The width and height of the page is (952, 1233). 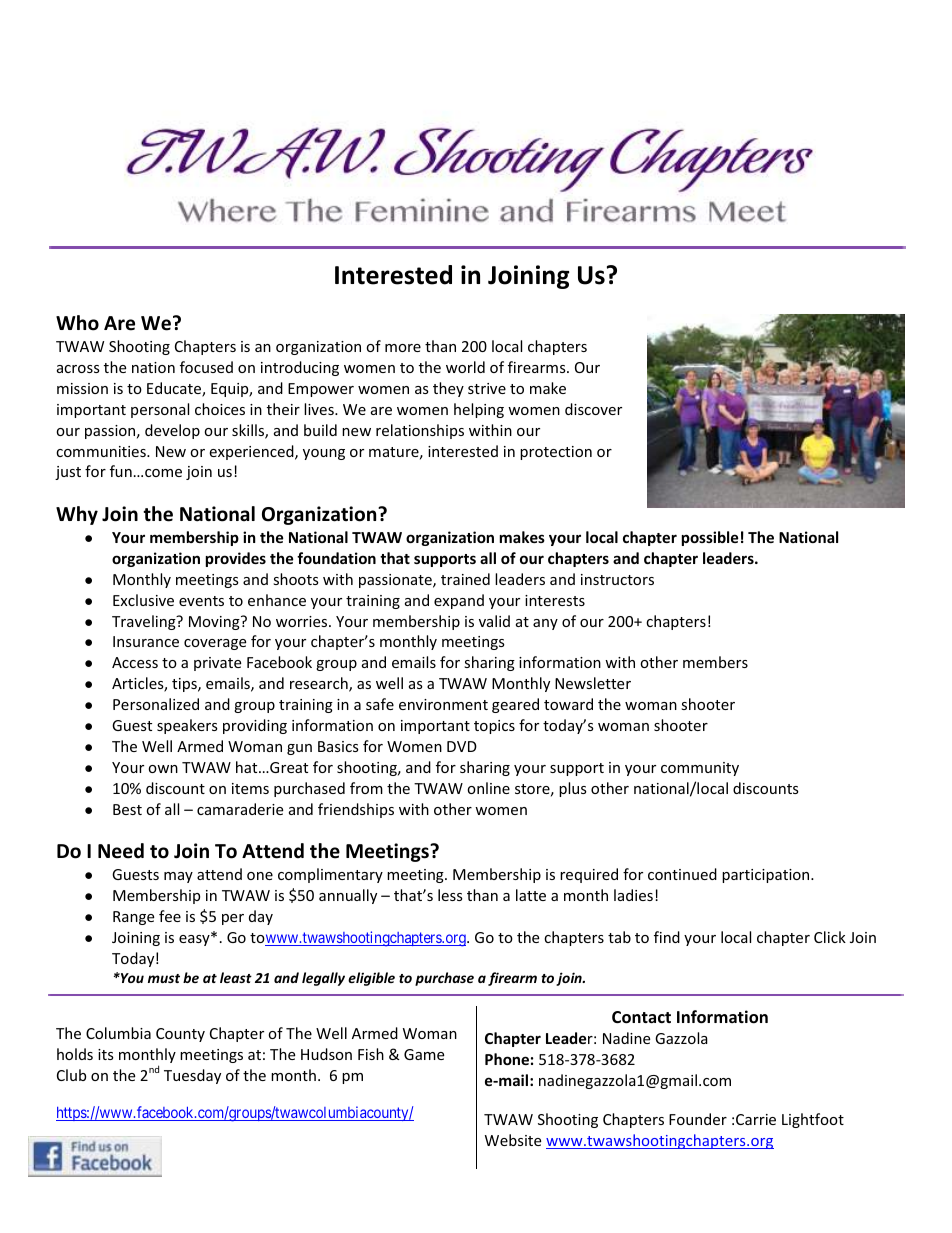 I want to click on world, so click(x=465, y=367).
